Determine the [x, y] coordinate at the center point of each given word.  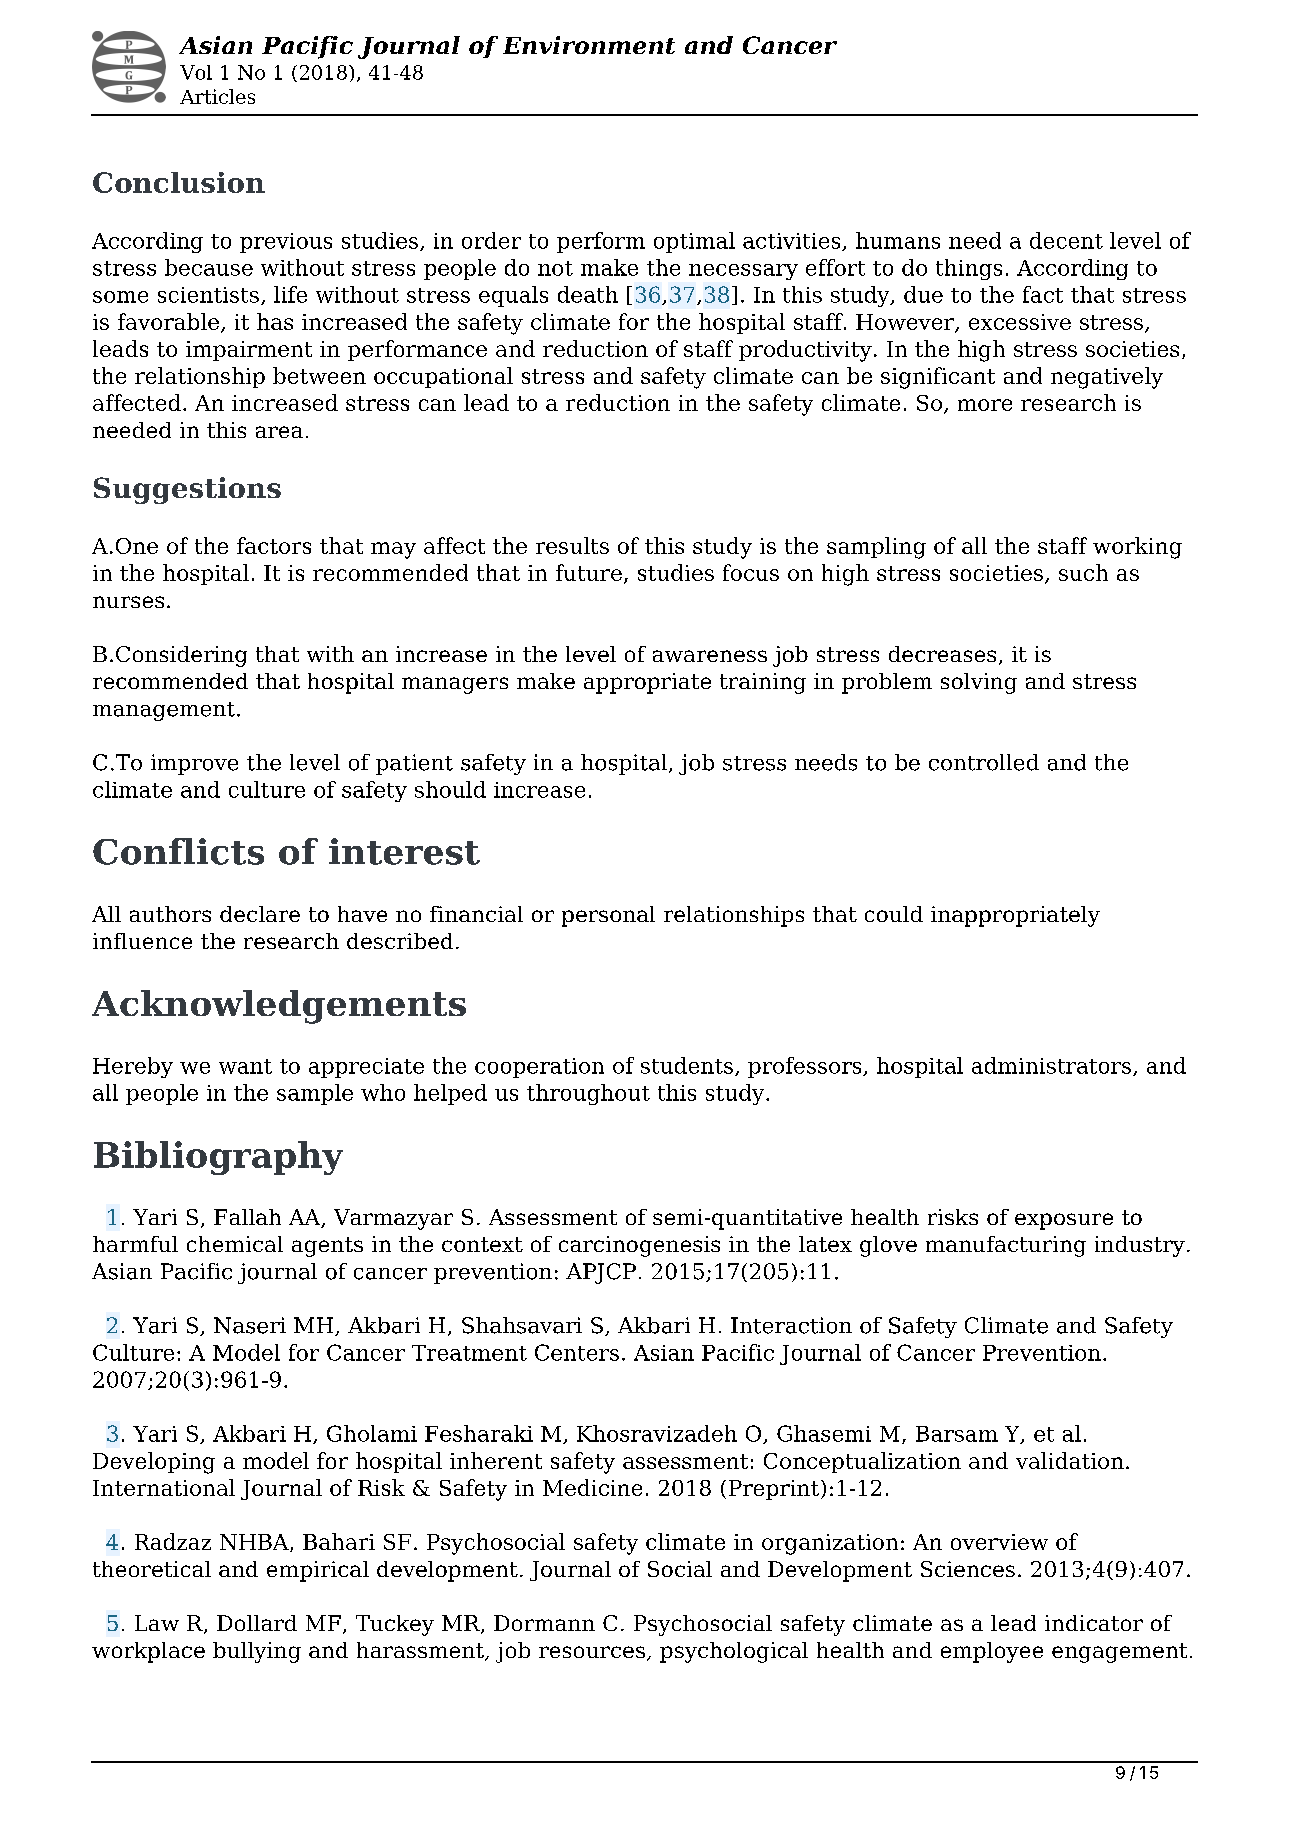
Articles [217, 96]
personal [608, 916]
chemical [235, 1244]
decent [1066, 240]
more [985, 405]
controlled [984, 762]
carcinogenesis [639, 1246]
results [572, 545]
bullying [257, 1652]
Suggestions [187, 490]
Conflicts [178, 851]
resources [592, 1652]
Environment [589, 45]
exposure [1064, 1221]
